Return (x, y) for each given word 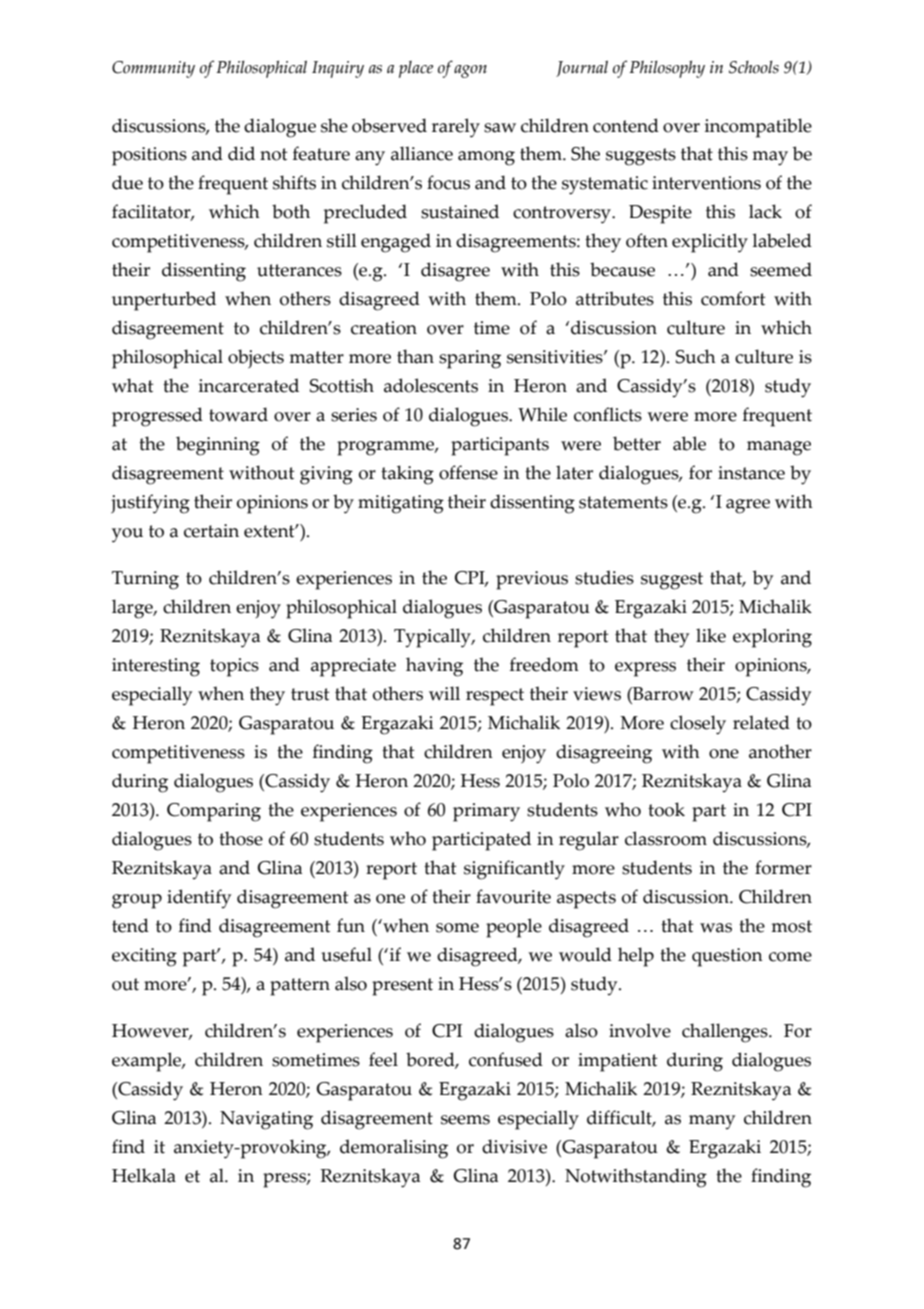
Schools (754, 67)
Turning (145, 580)
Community (153, 69)
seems (465, 1120)
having (434, 667)
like (711, 635)
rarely (456, 128)
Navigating (266, 1120)
